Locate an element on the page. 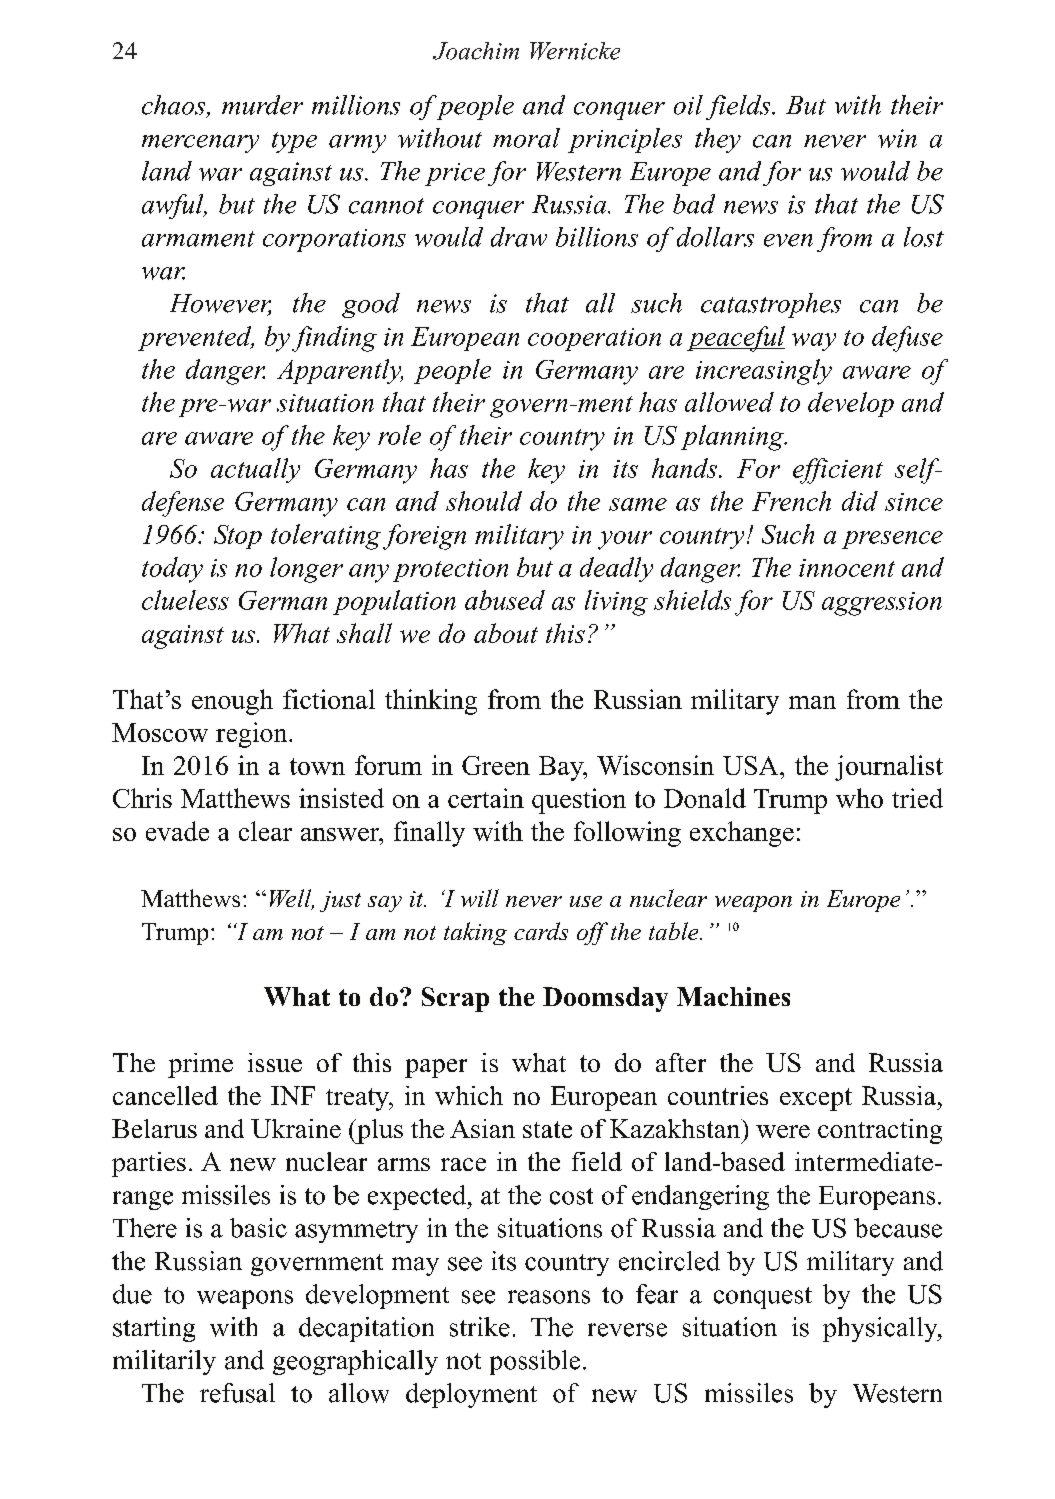 The height and width of the page is (1499, 1055). Well is located at coordinates (292, 899).
